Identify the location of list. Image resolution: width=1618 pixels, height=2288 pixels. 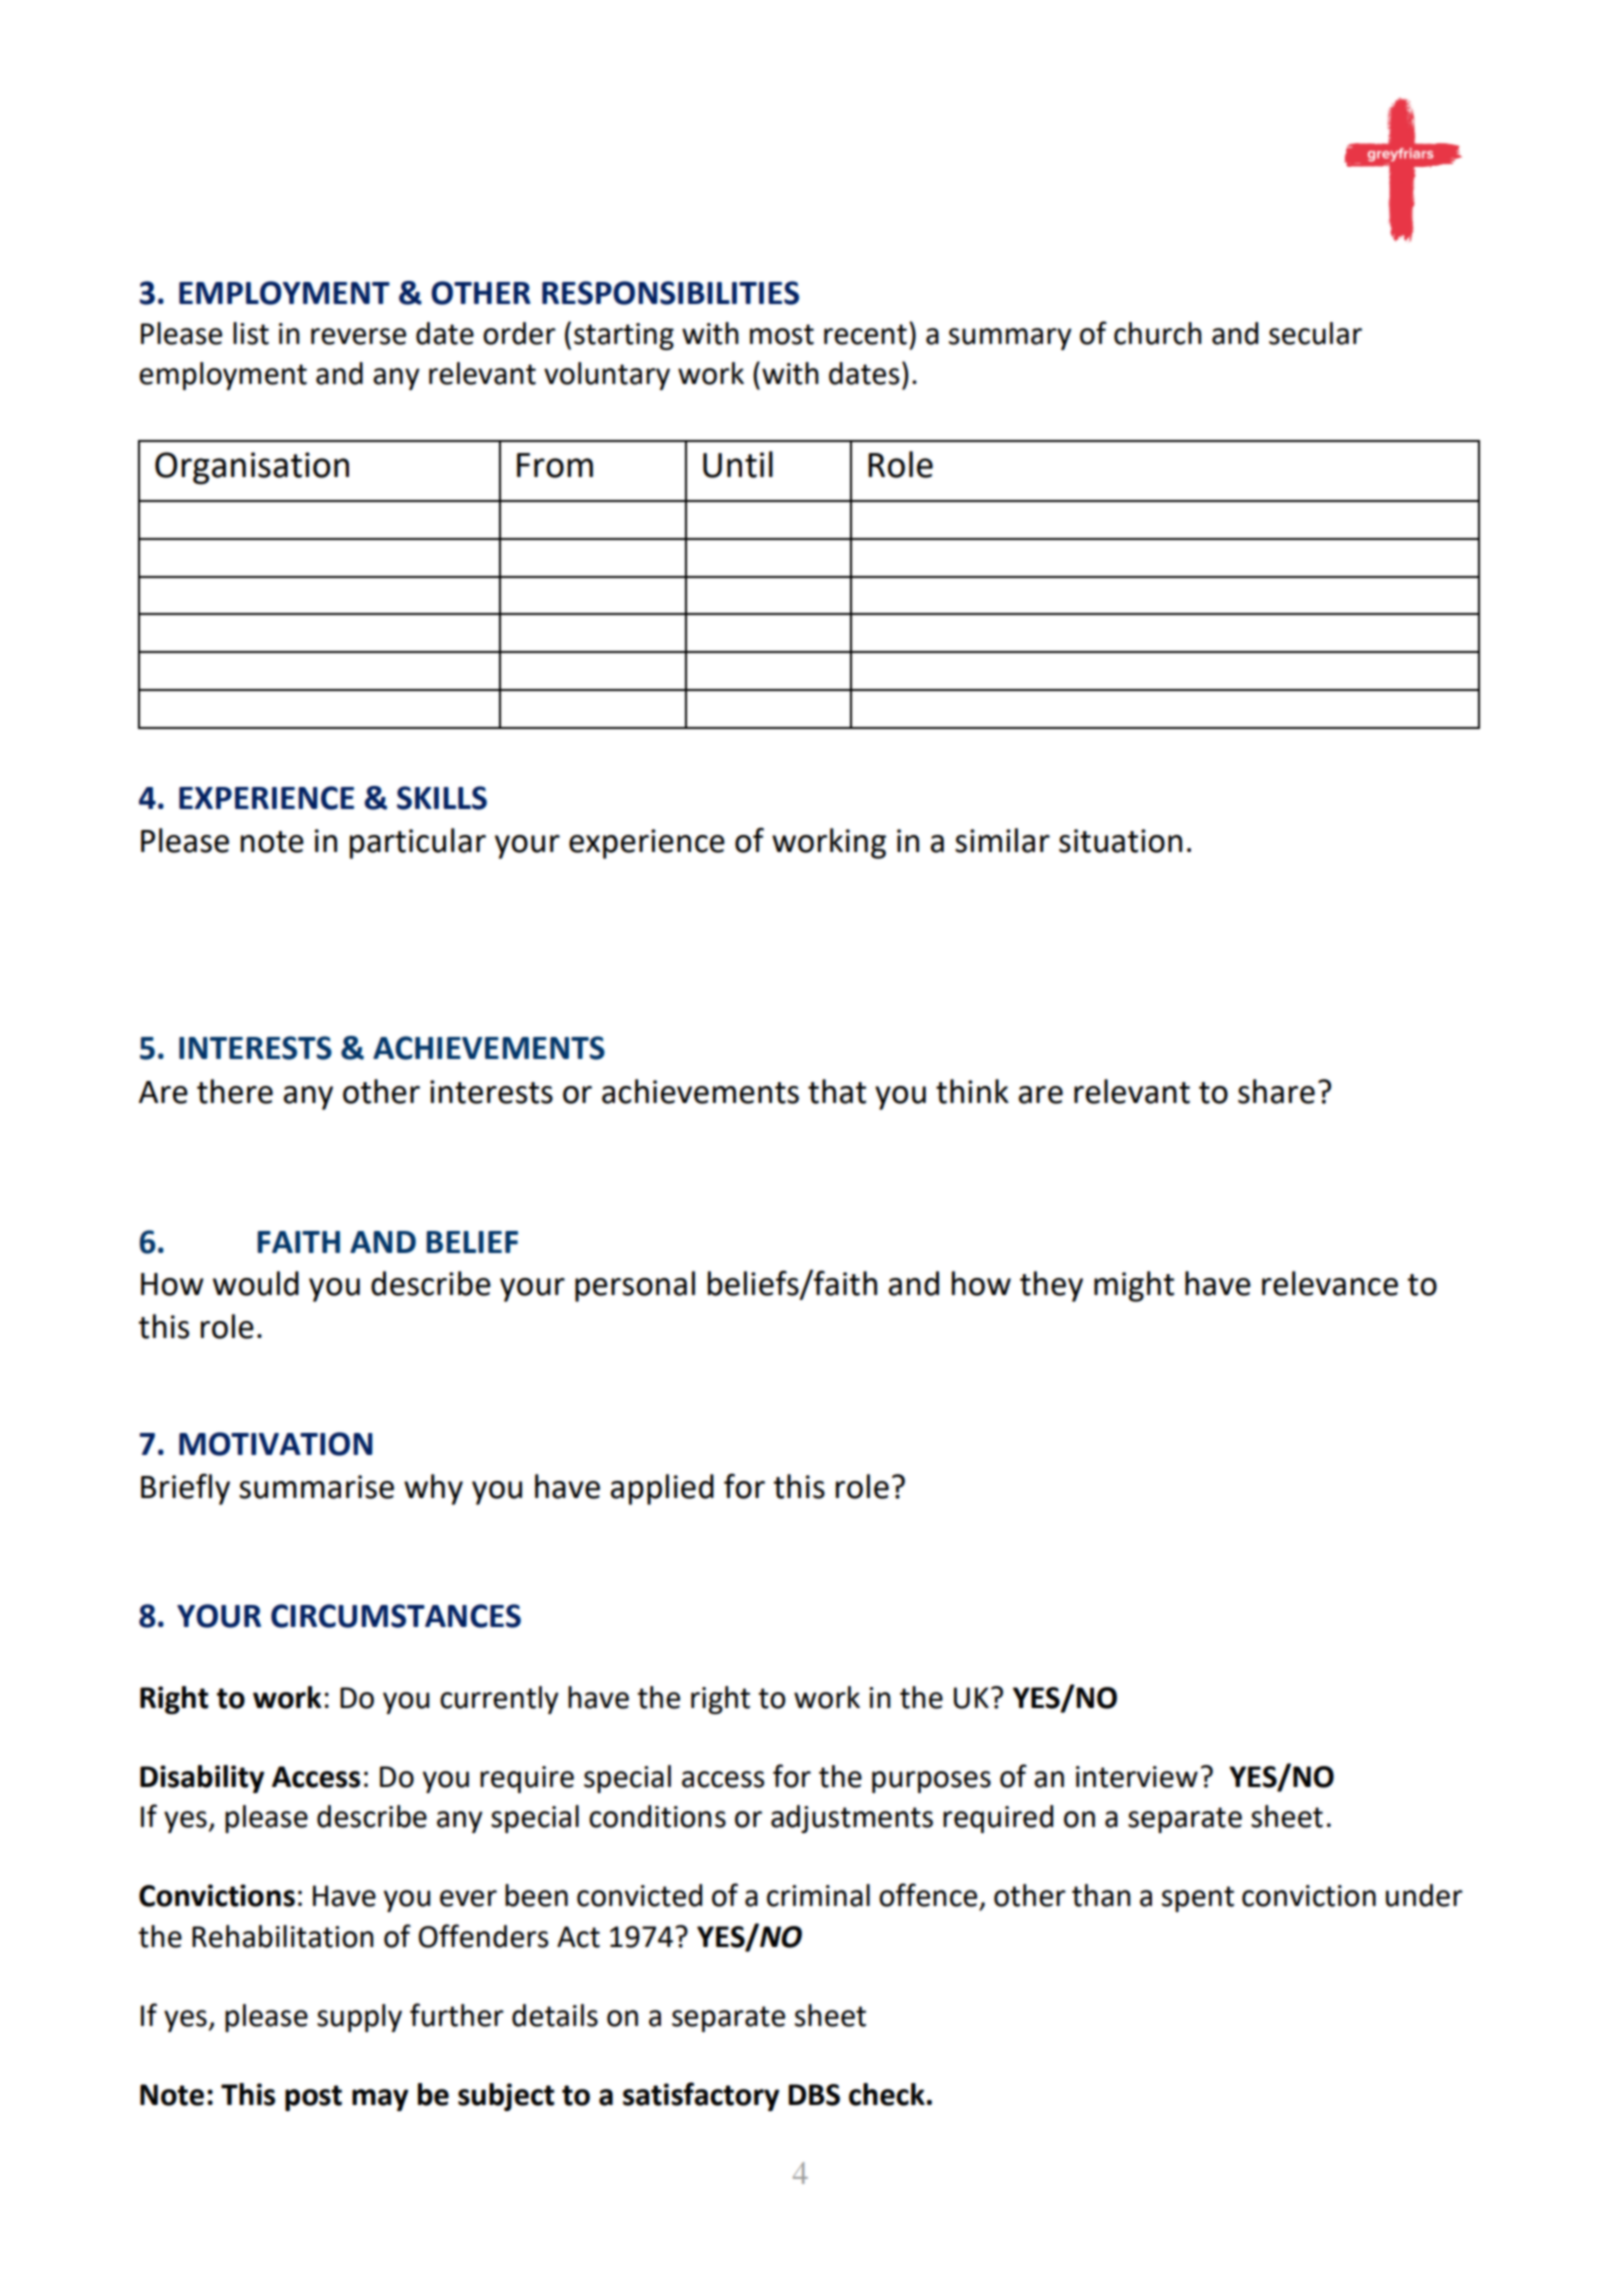
(251, 333).
